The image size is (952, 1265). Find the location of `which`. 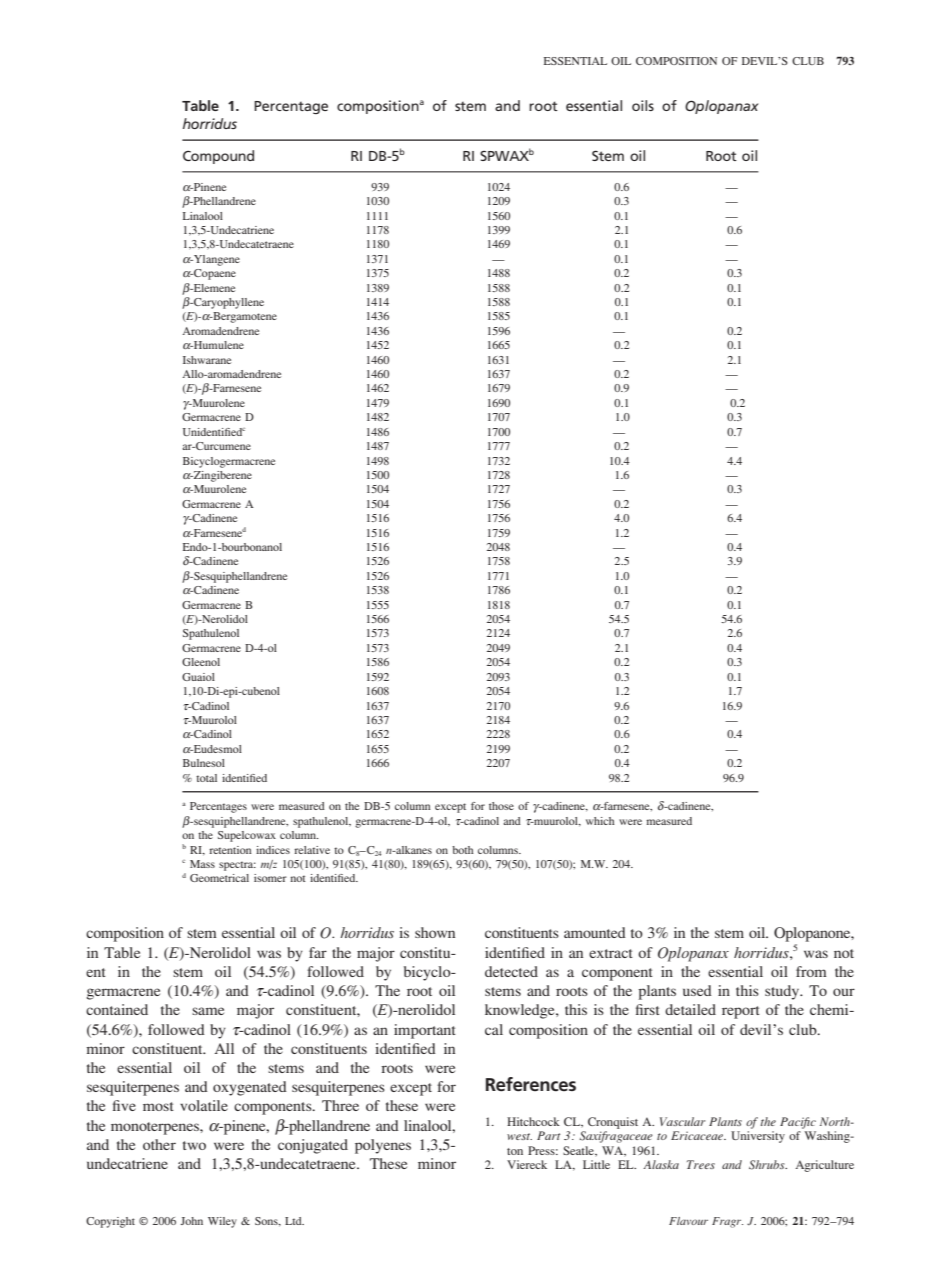

which is located at coordinates (600, 821).
